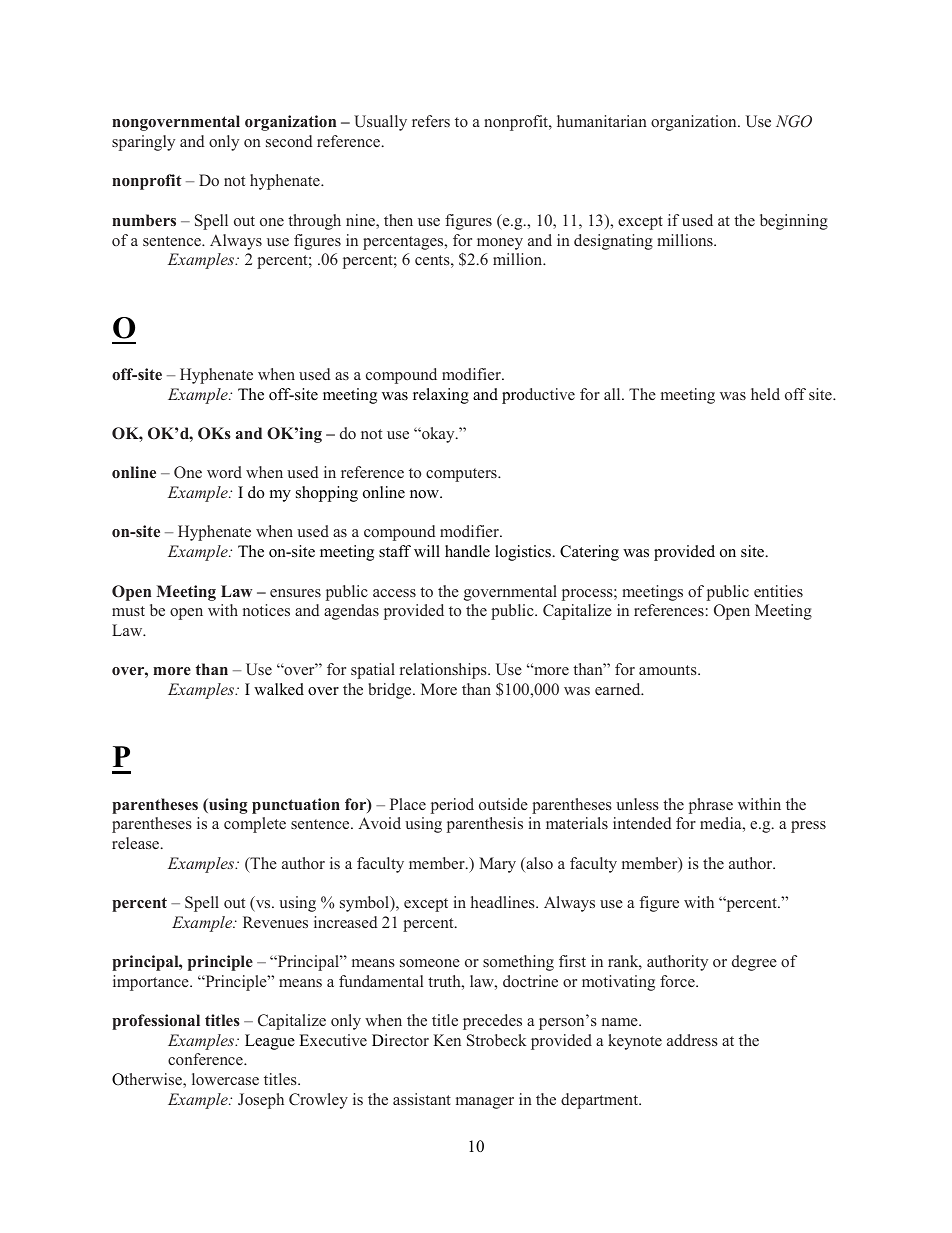 This screenshot has width=952, height=1233. Describe the element at coordinates (224, 472) in the screenshot. I see `word` at that location.
